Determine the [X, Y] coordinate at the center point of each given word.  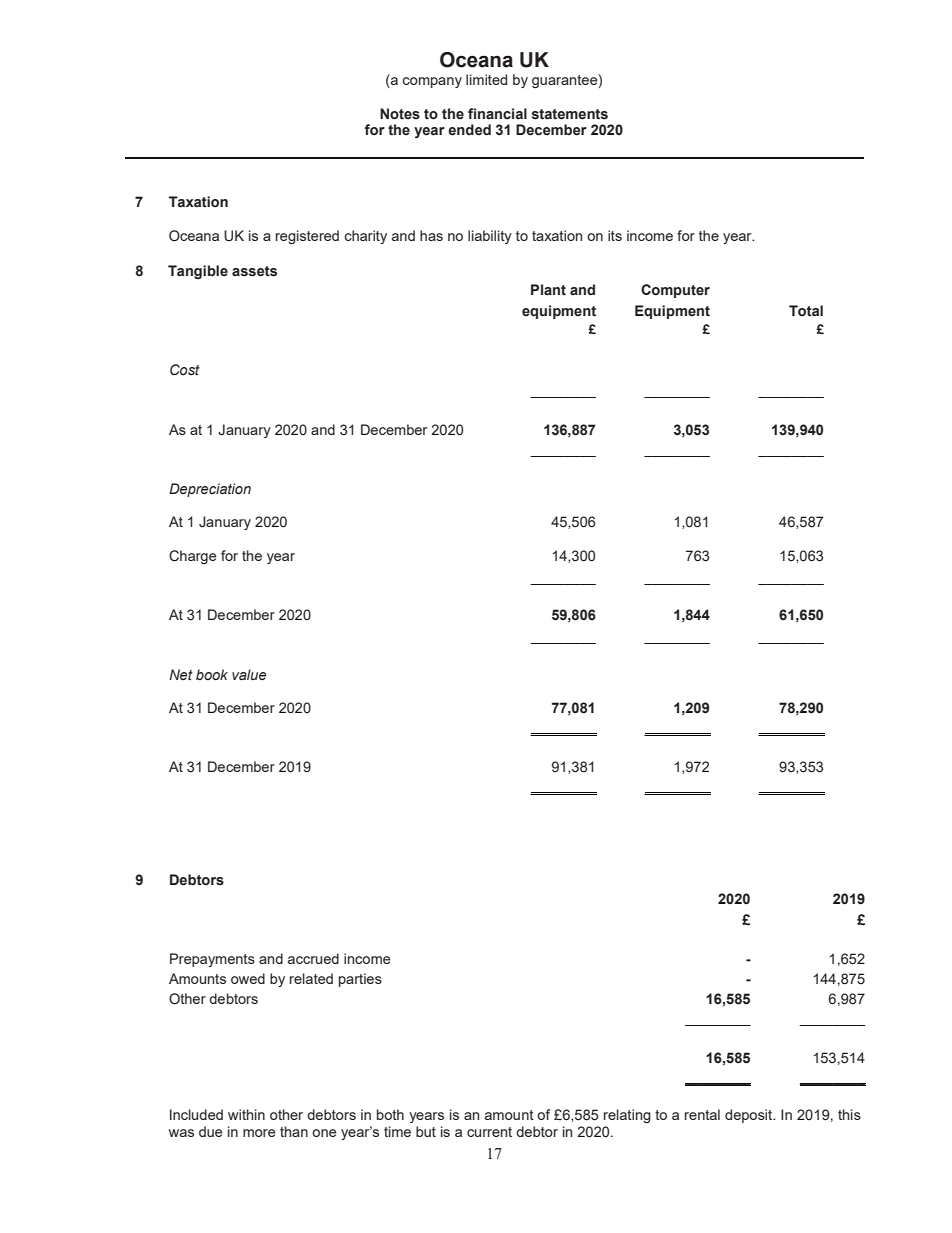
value [249, 675]
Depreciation [210, 490]
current [489, 1132]
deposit [750, 1116]
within [246, 1114]
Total [806, 311]
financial [497, 114]
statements [570, 114]
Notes [400, 114]
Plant [548, 289]
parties [360, 980]
